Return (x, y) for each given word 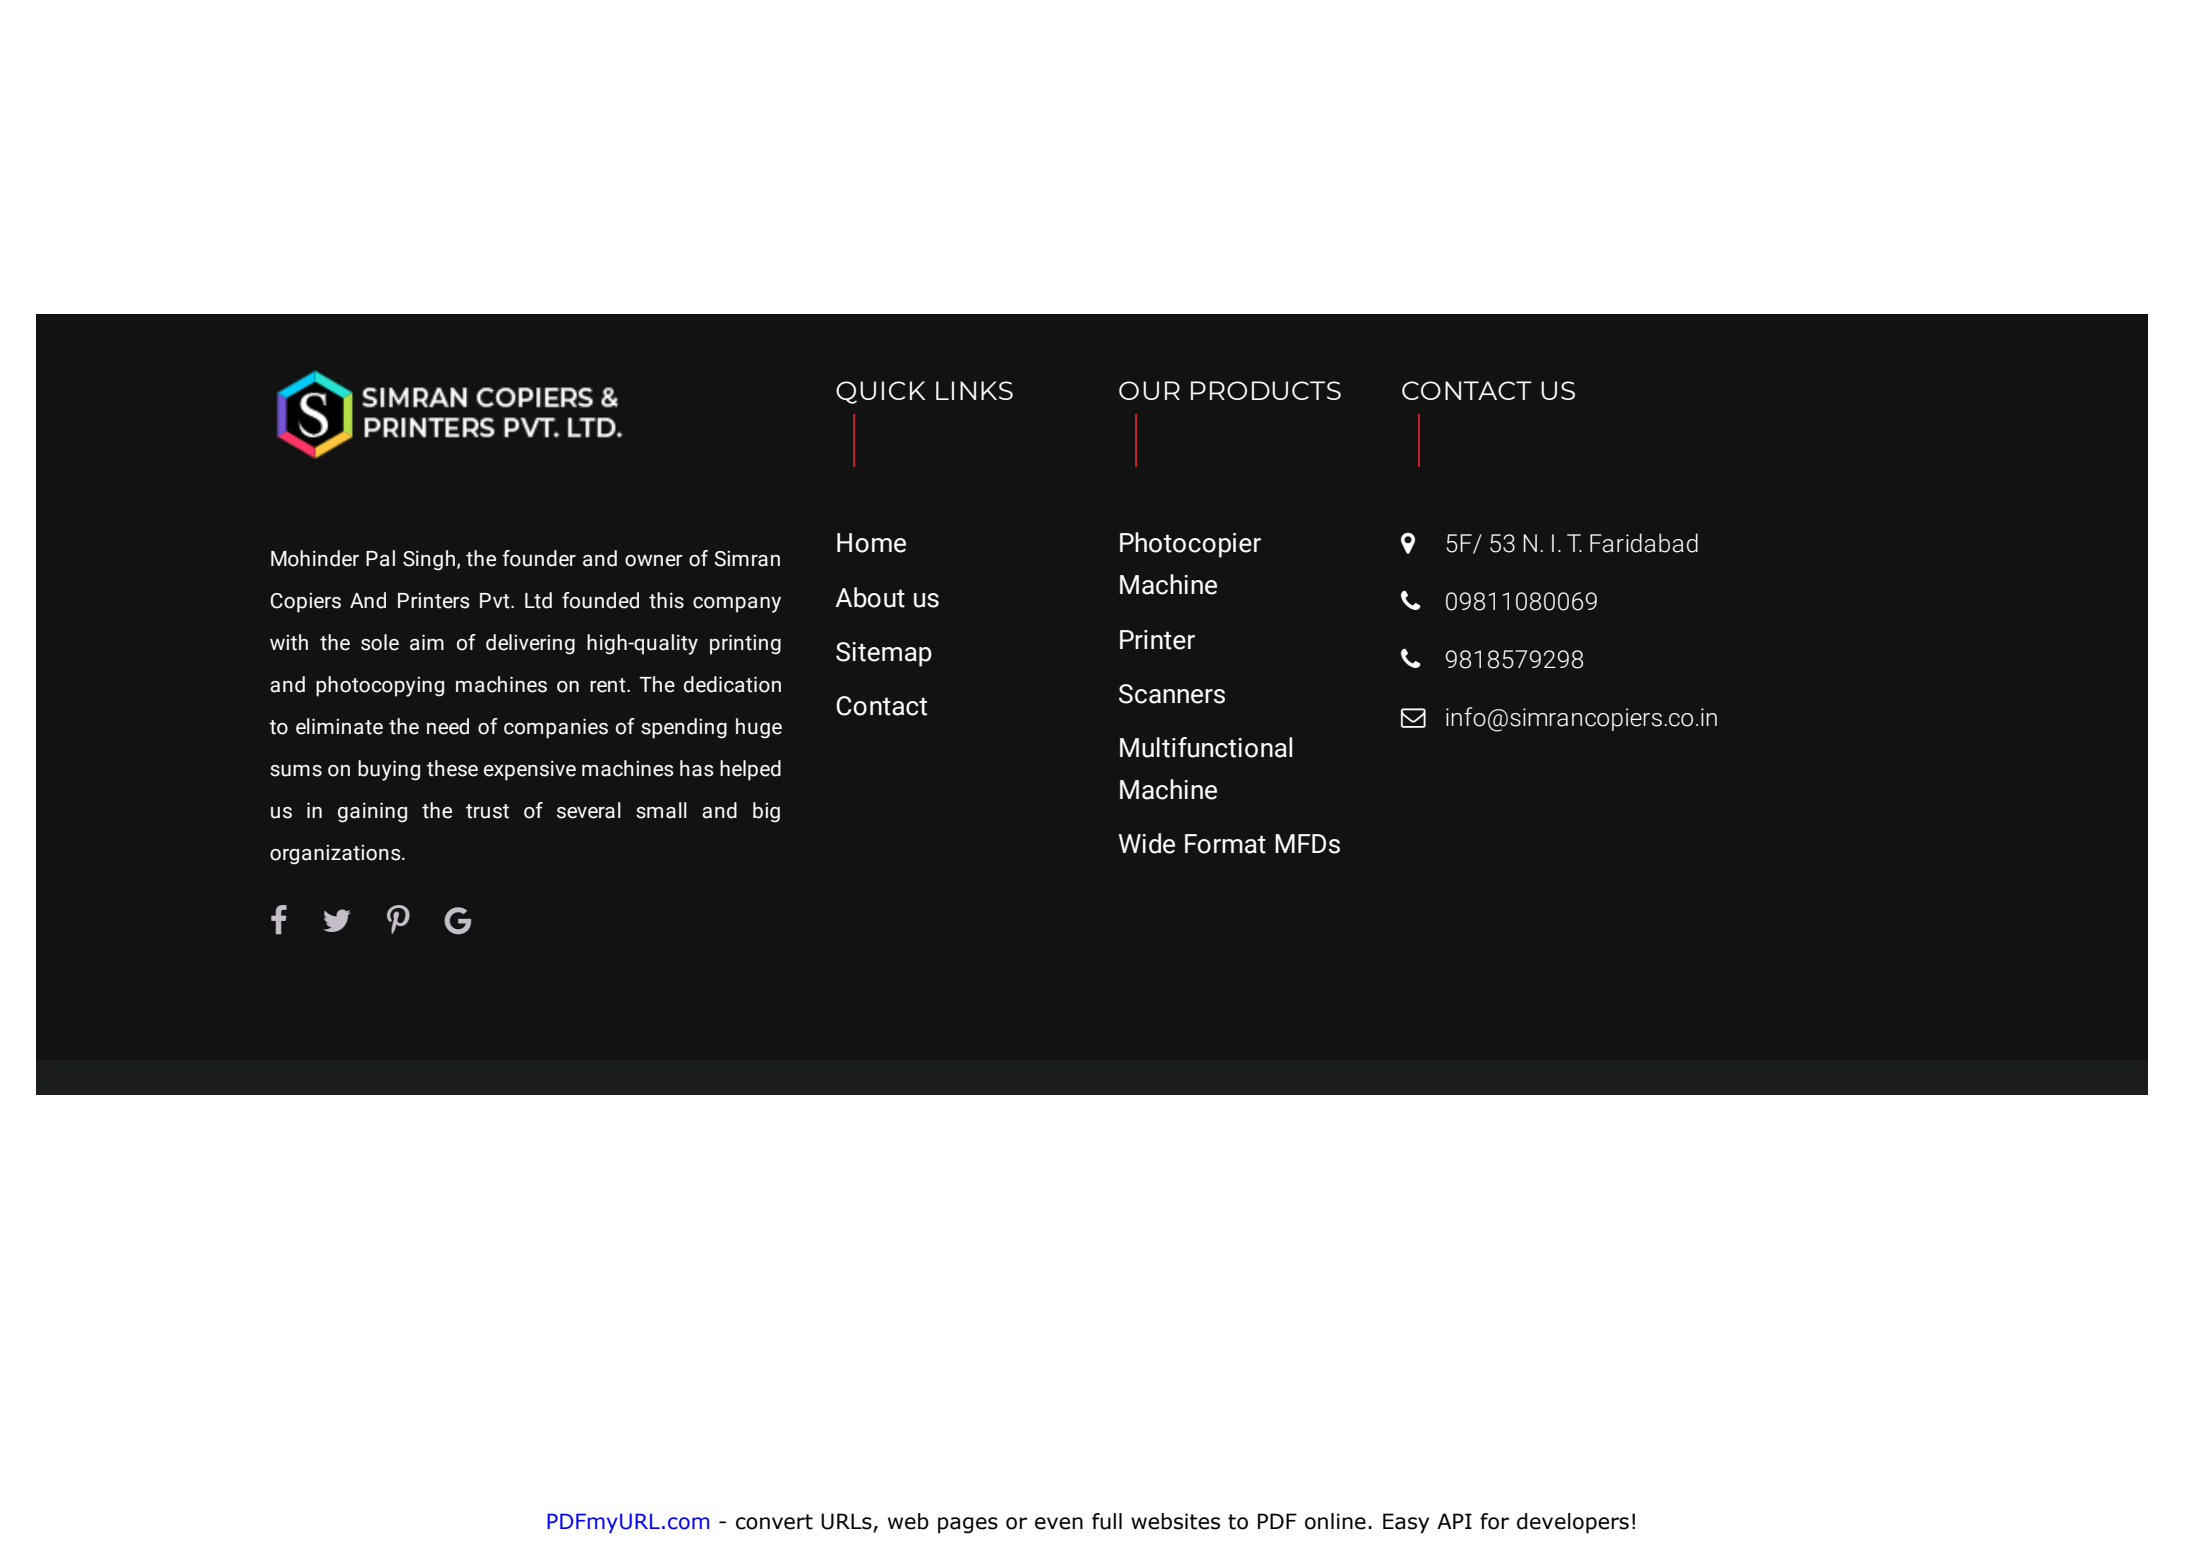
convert (774, 1522)
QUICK (881, 392)
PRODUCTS (1266, 390)
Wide (1147, 843)
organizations (336, 855)
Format (1225, 844)
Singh (429, 560)
